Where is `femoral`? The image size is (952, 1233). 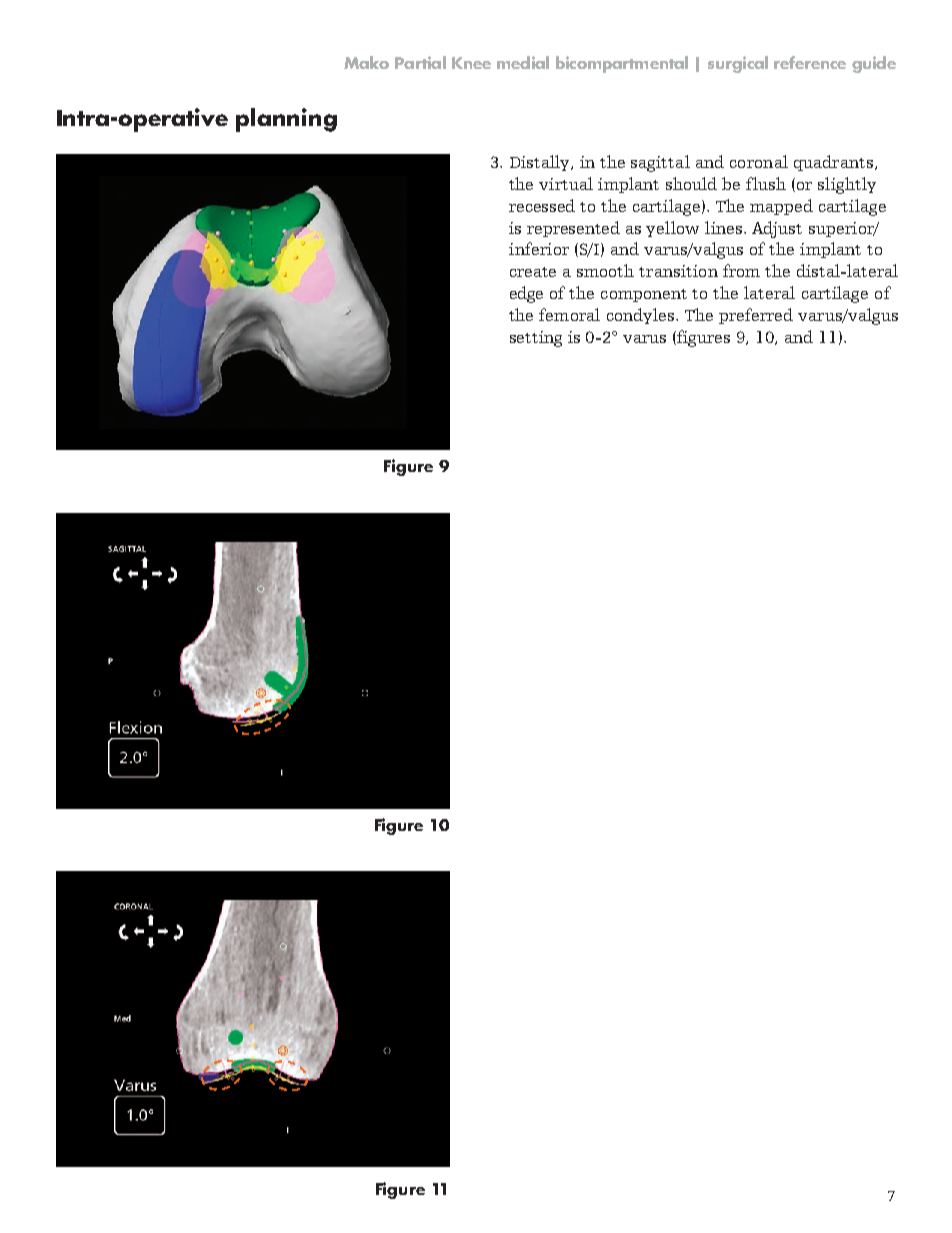
femoral is located at coordinates (569, 314).
